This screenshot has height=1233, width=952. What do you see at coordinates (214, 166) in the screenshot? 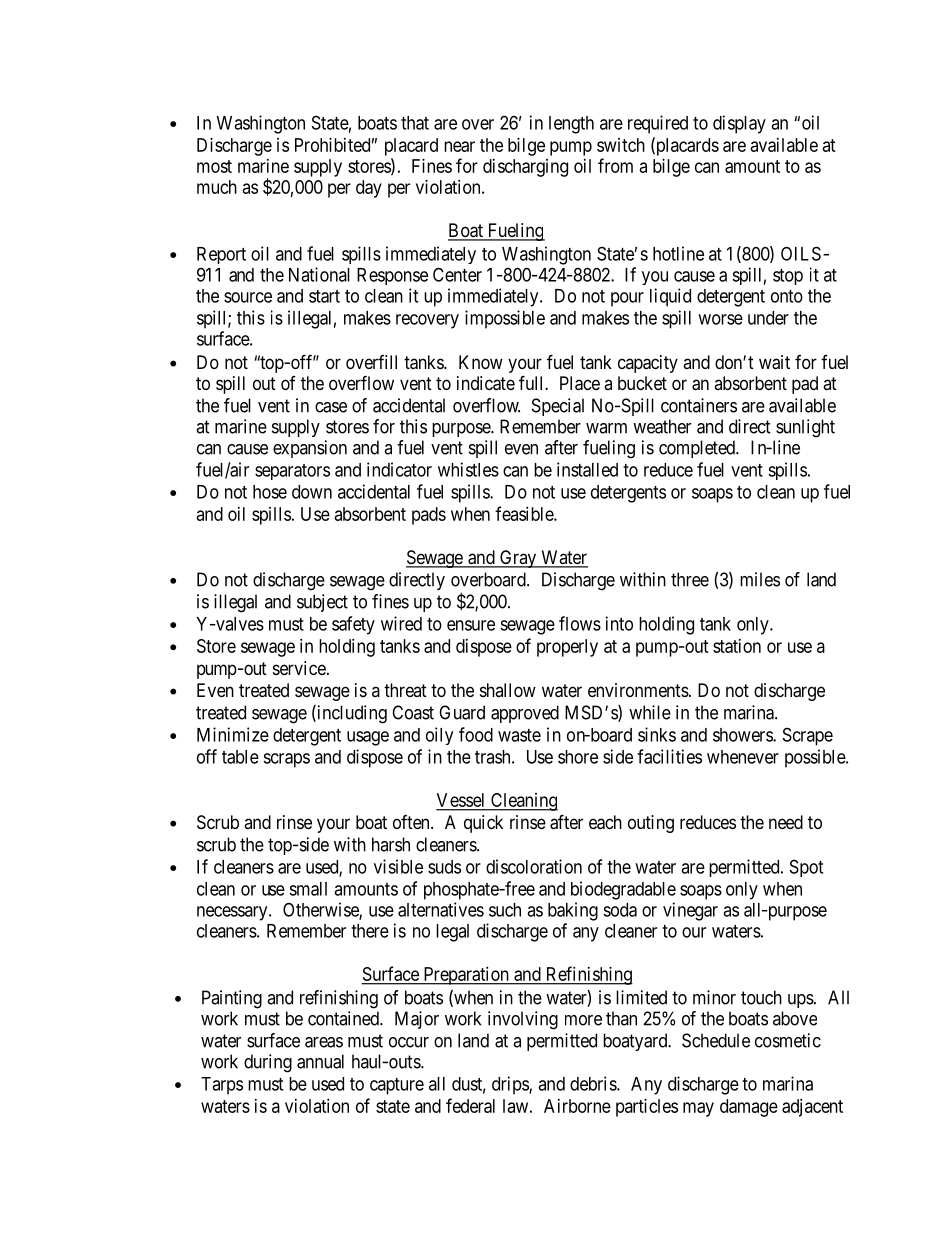
I see `most` at bounding box center [214, 166].
